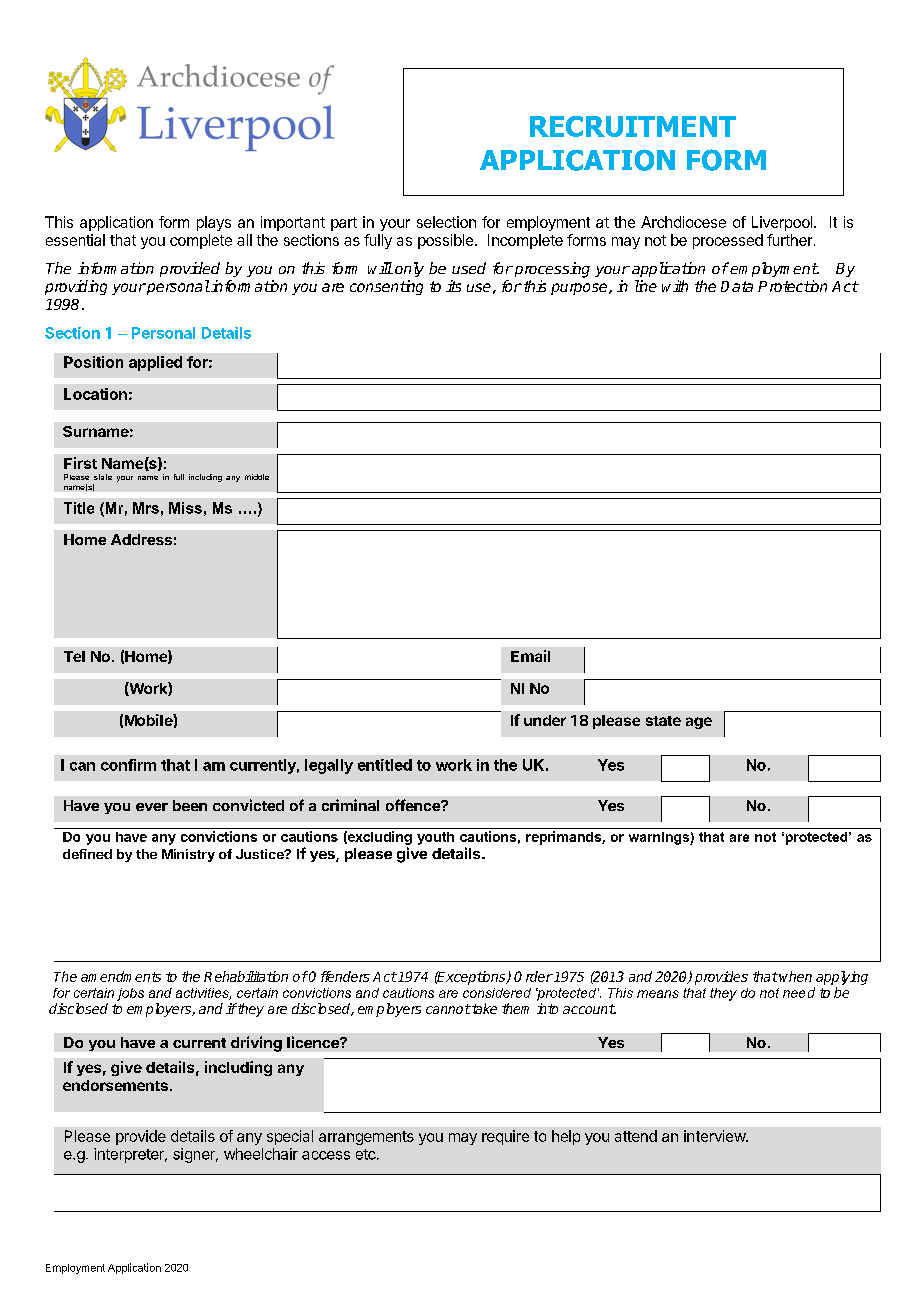 The image size is (924, 1307). I want to click on interview, so click(715, 1136).
